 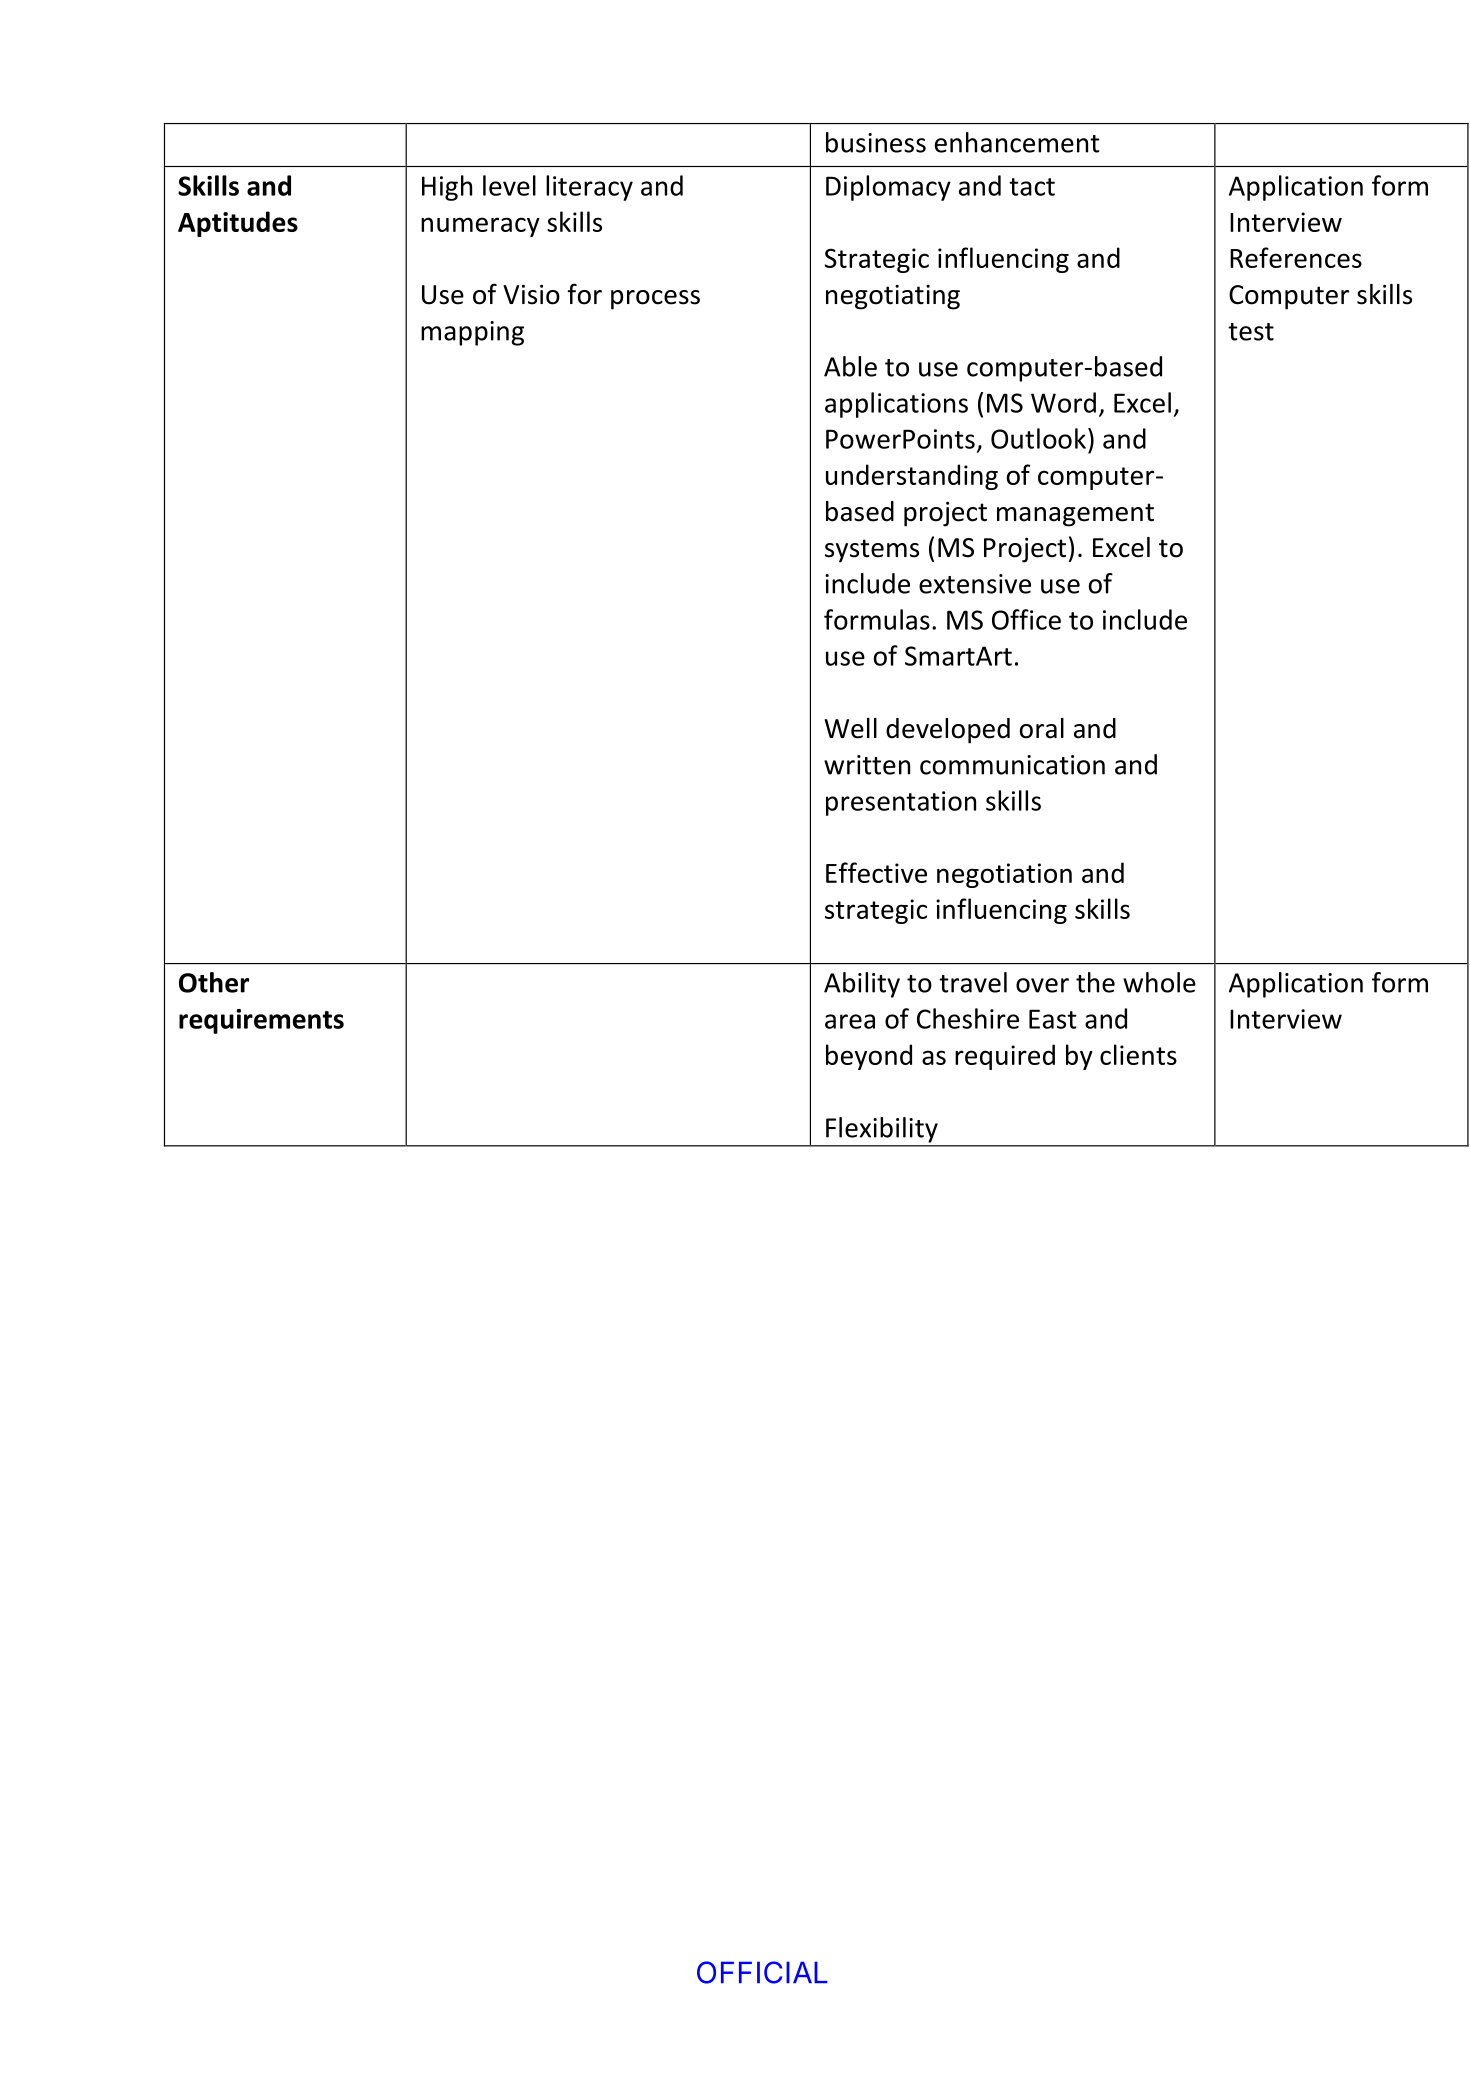 What do you see at coordinates (850, 728) in the image?
I see `Well` at bounding box center [850, 728].
